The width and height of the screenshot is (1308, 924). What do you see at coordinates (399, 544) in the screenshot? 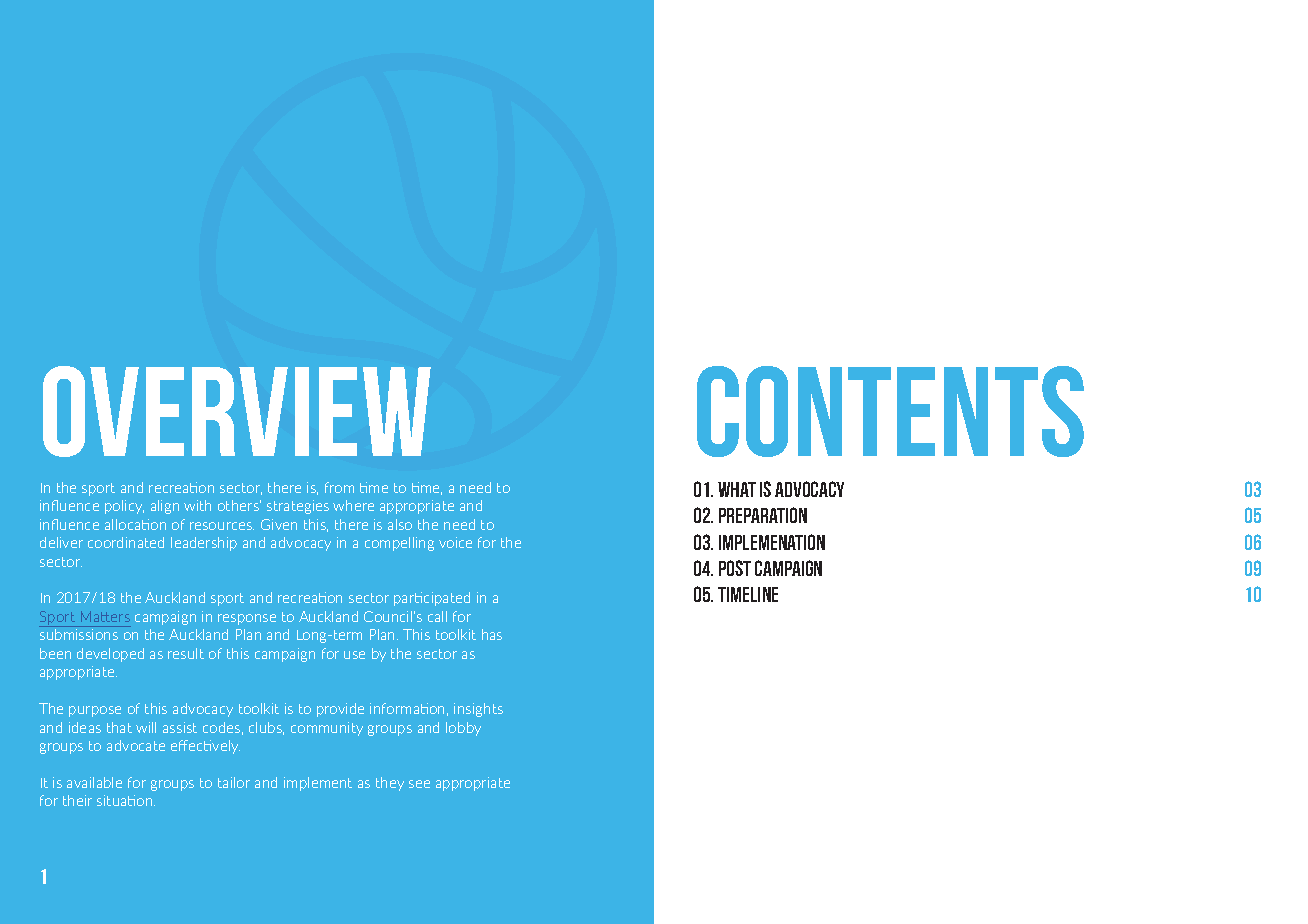
I see `compelling` at bounding box center [399, 544].
